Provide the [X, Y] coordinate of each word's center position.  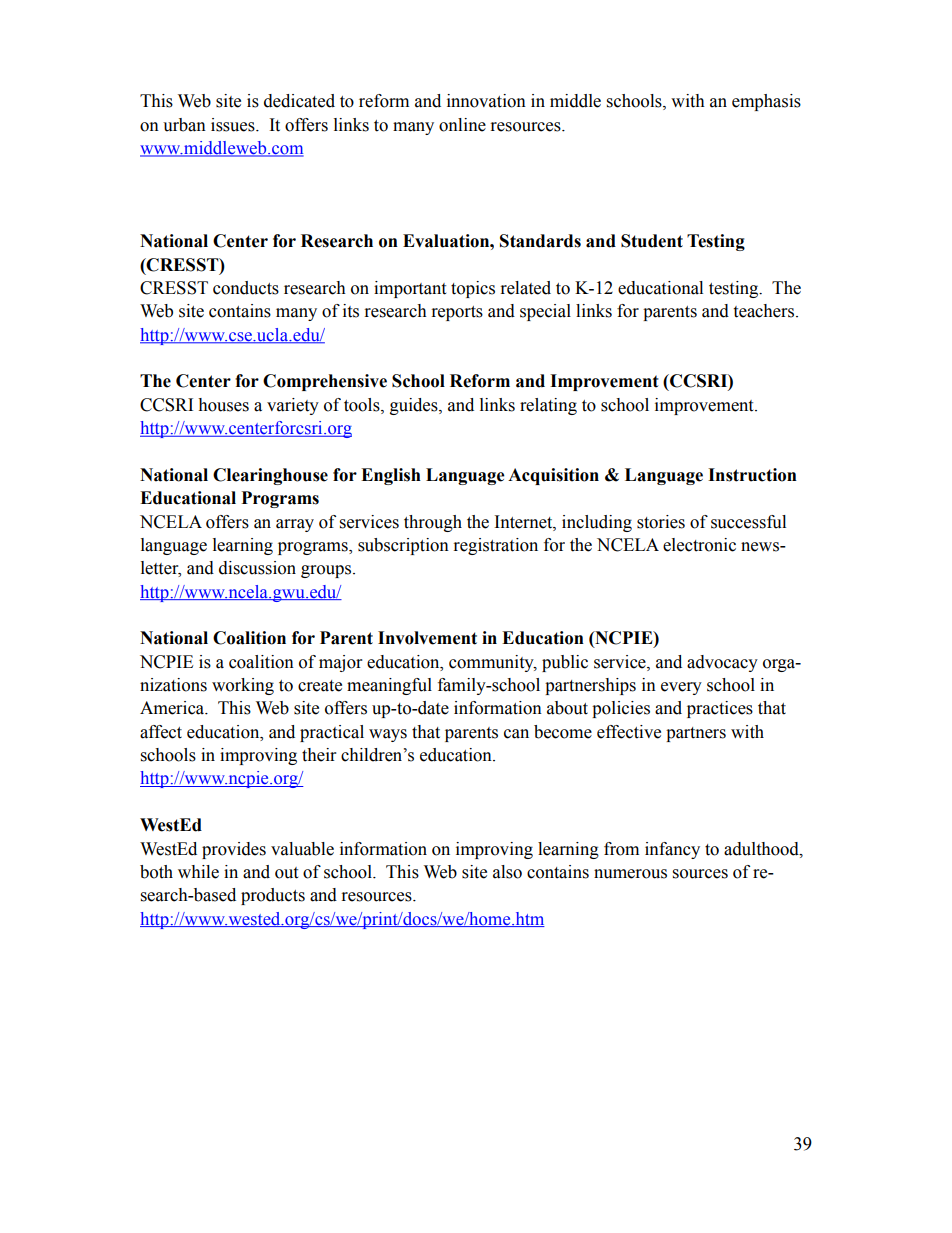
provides [234, 850]
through [433, 523]
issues [234, 125]
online [462, 125]
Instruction [752, 475]
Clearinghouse [270, 476]
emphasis [766, 102]
